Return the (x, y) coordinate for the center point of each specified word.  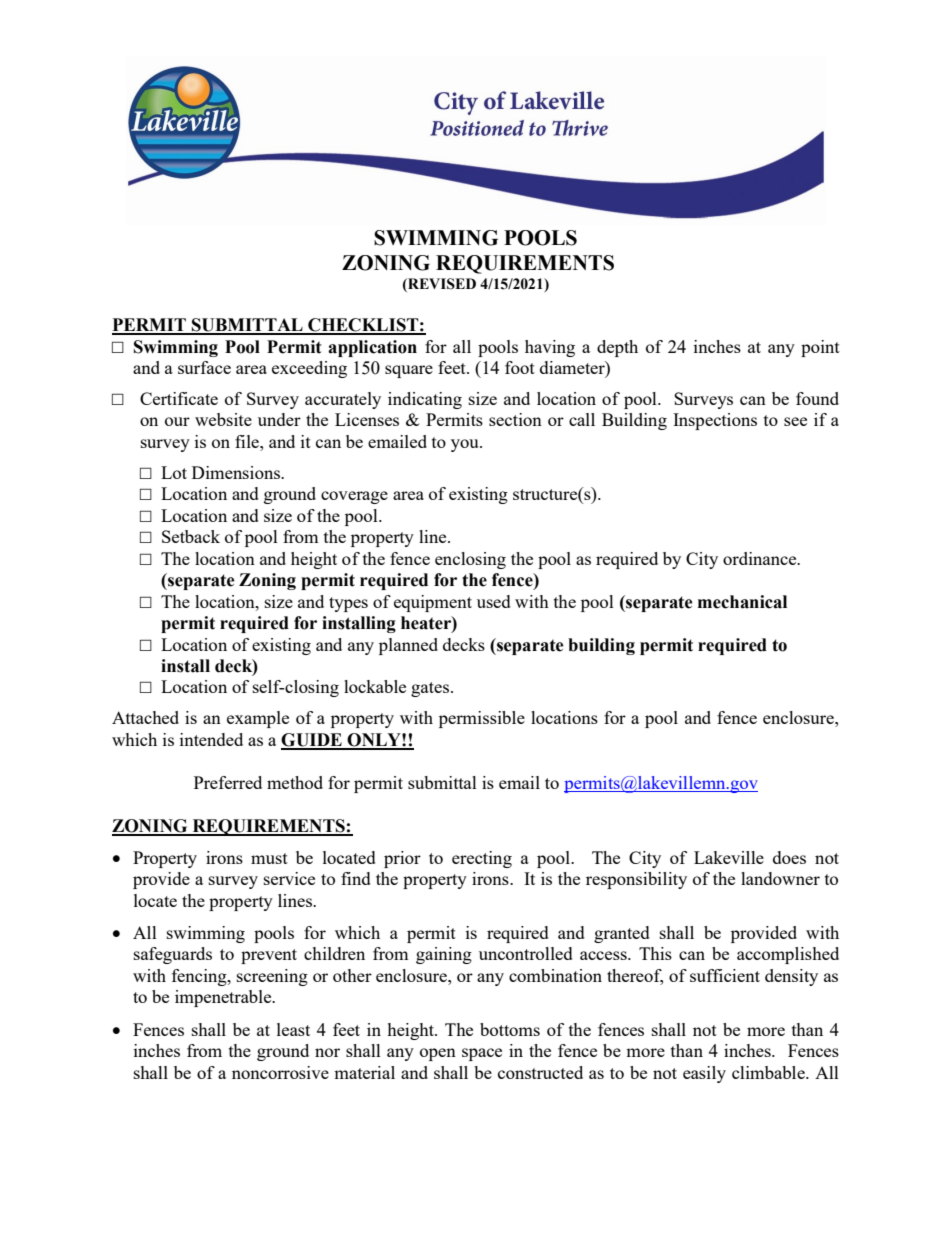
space (482, 1054)
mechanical (742, 602)
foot (520, 367)
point (820, 348)
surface (204, 367)
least (293, 1029)
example (258, 719)
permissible (482, 719)
